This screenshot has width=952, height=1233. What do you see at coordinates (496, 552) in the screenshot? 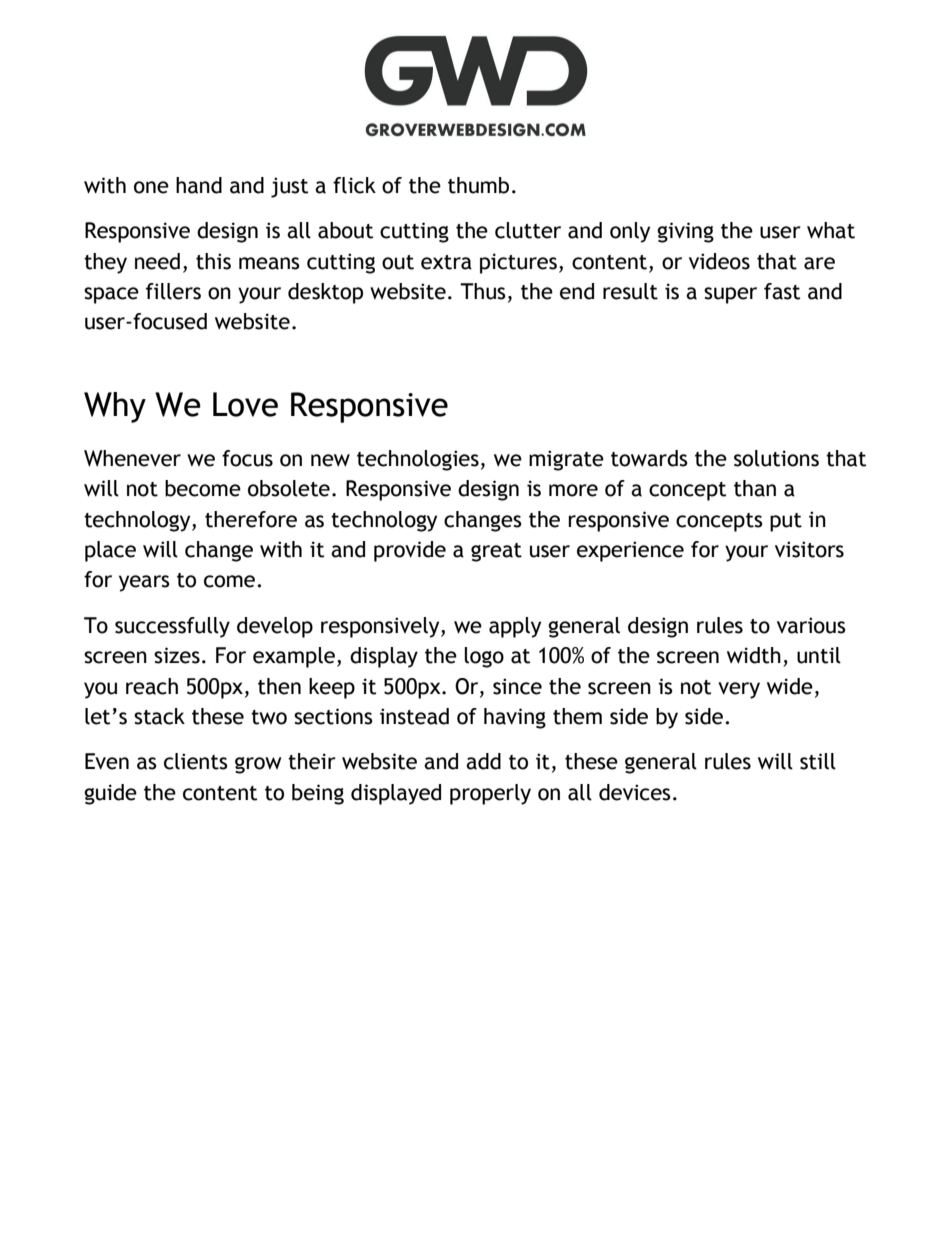
I see `great` at bounding box center [496, 552].
